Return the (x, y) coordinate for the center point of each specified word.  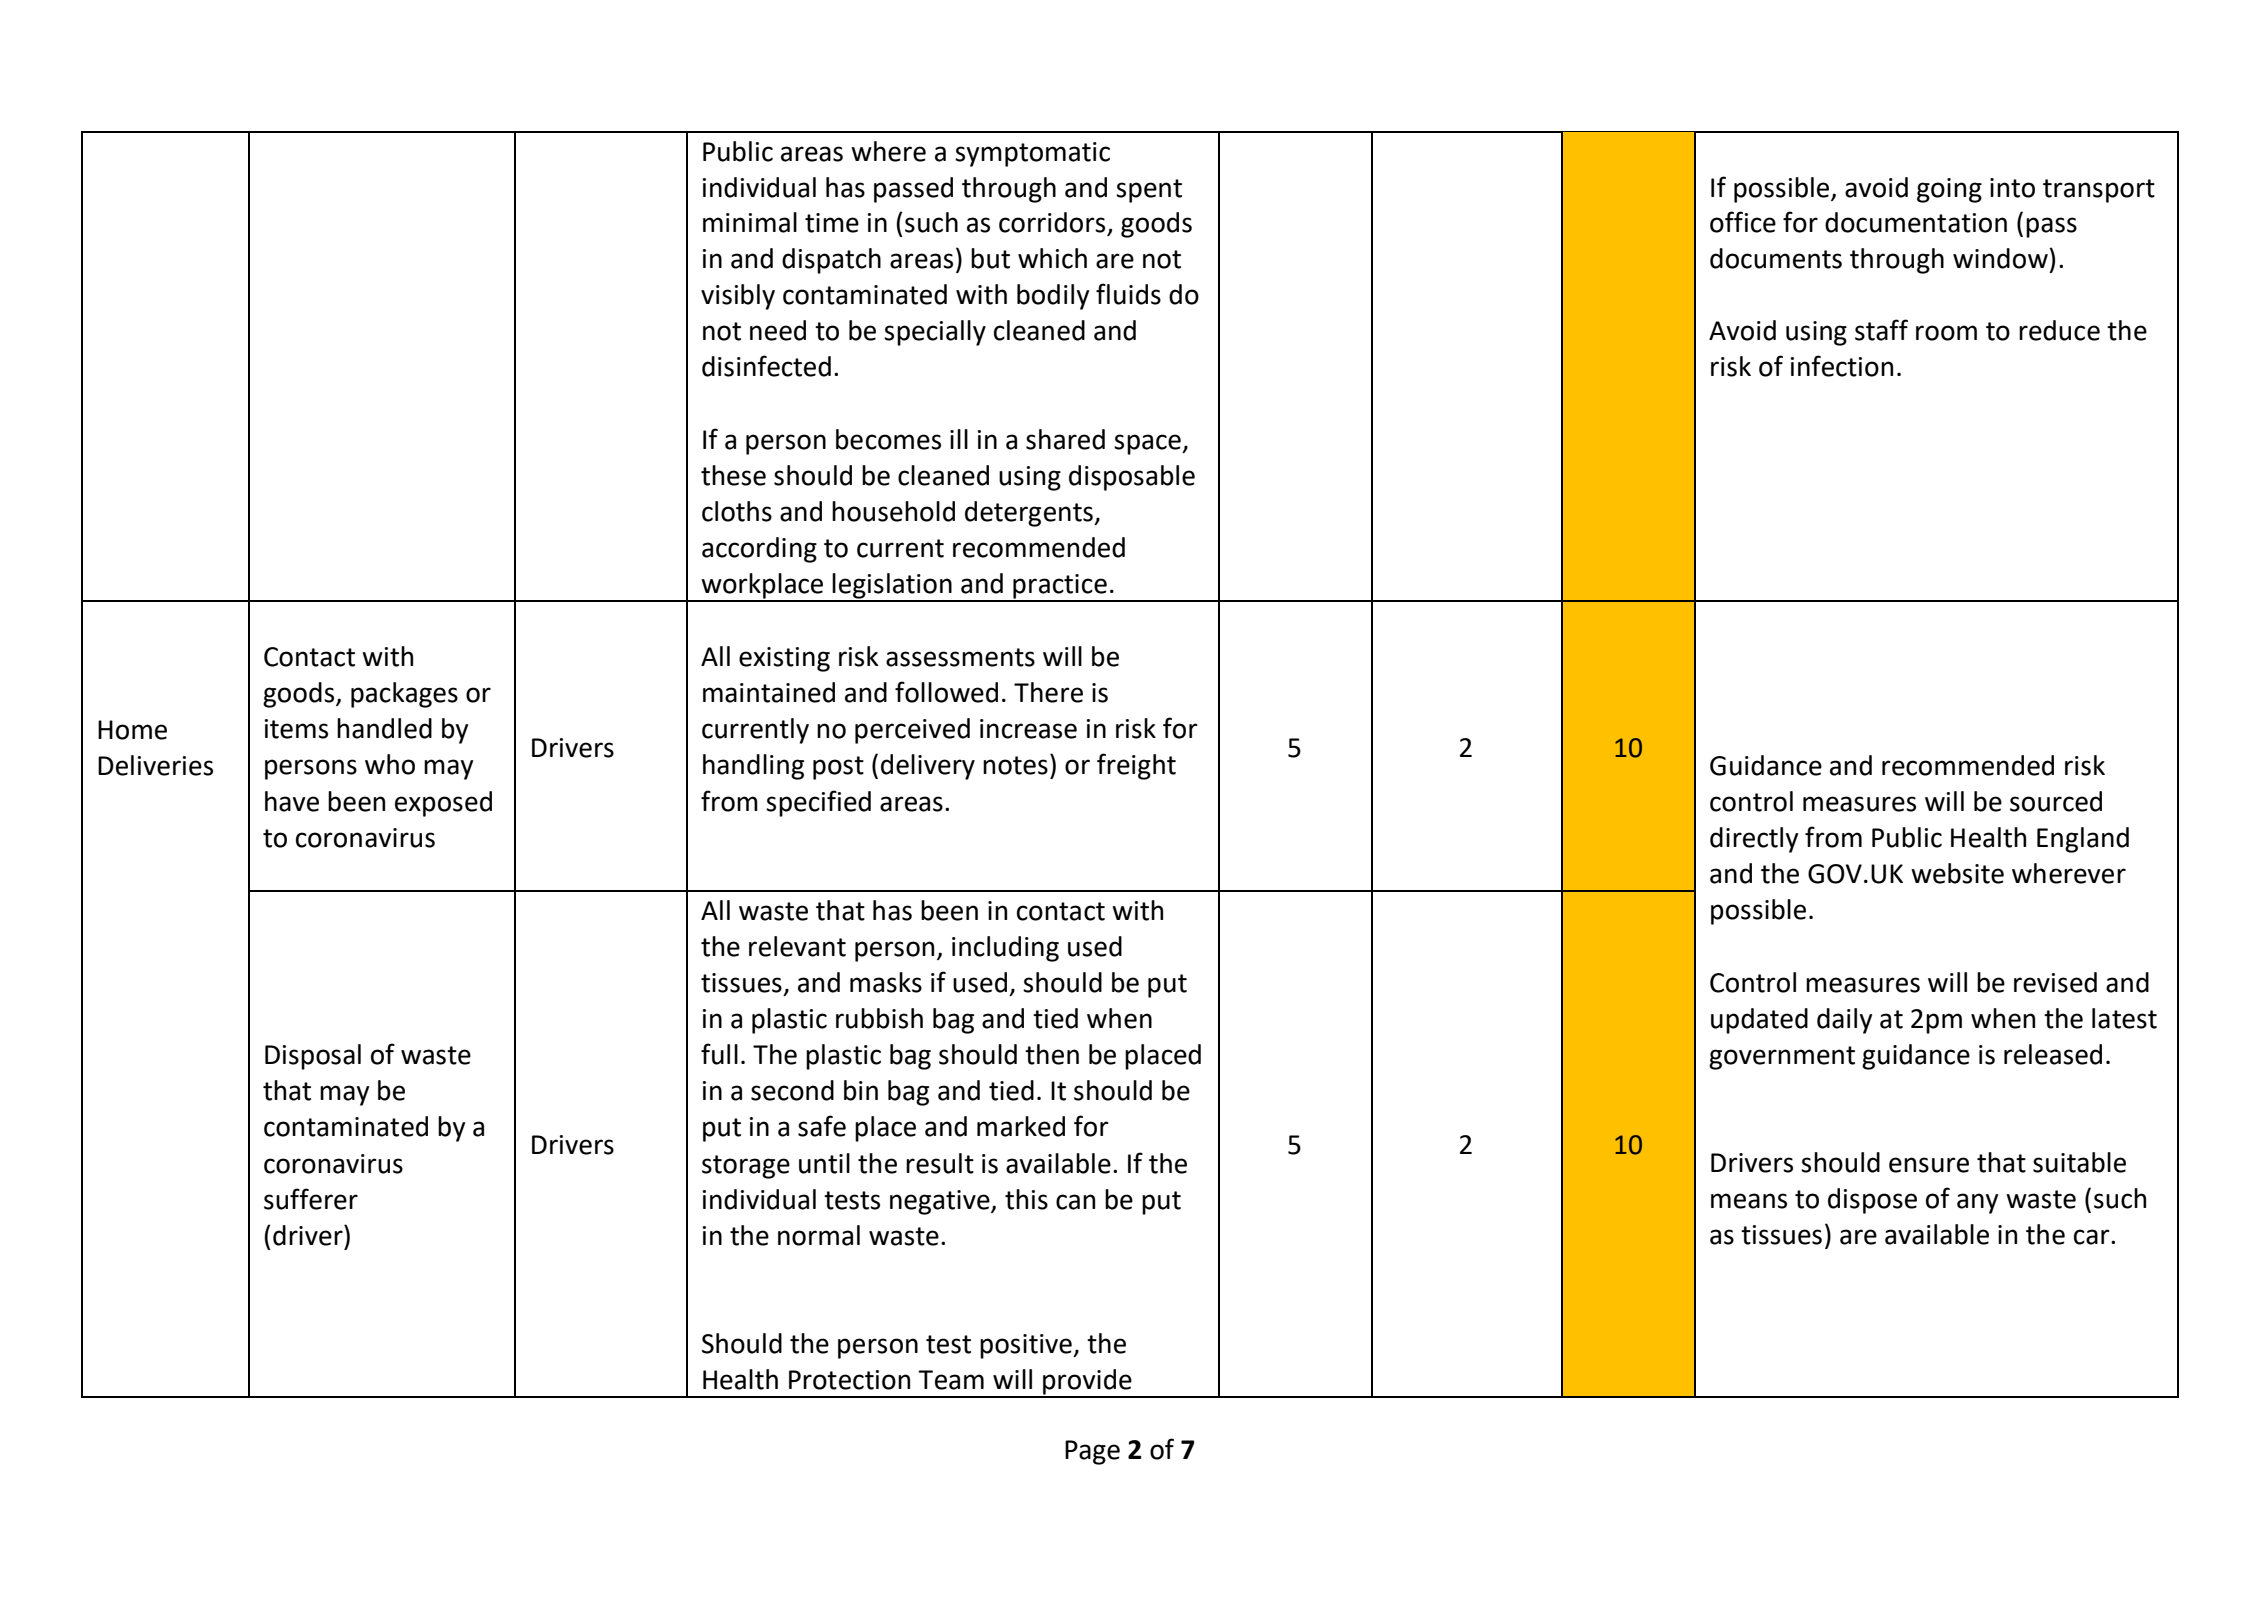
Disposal (313, 1057)
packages (404, 695)
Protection (849, 1380)
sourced (2056, 801)
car (2093, 1237)
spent (1149, 191)
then (1052, 1054)
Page (1092, 1452)
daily (1844, 1021)
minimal (750, 222)
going (1949, 190)
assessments (960, 657)
